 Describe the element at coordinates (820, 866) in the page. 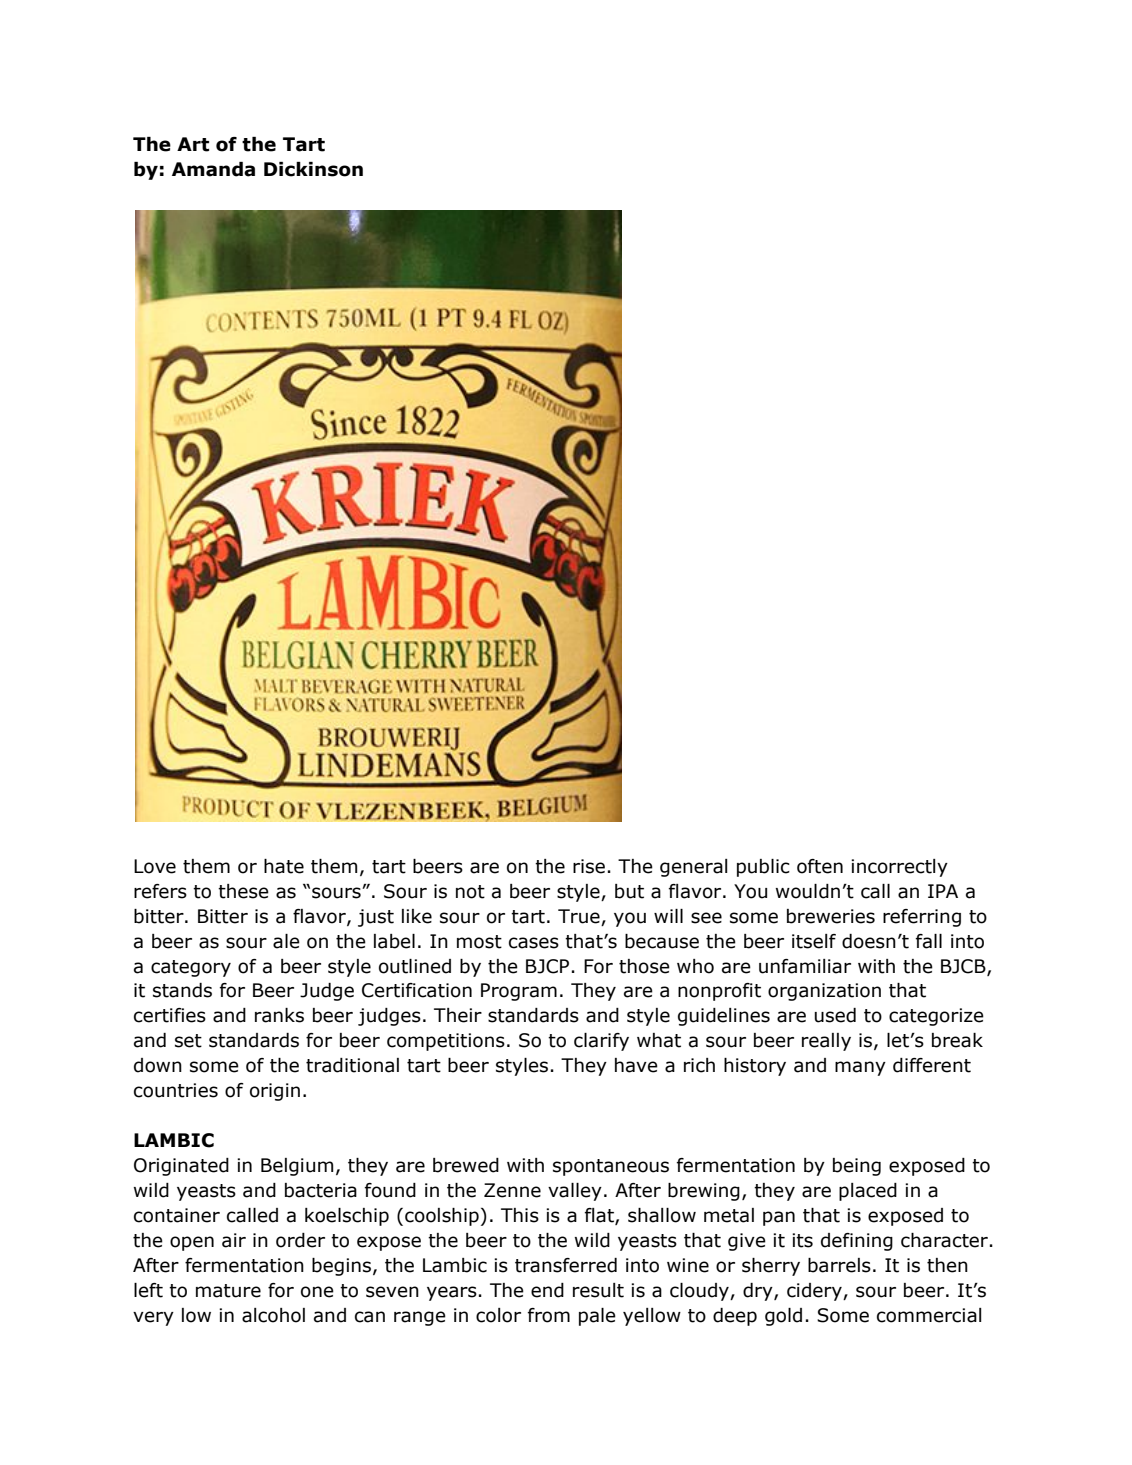

I see `often` at that location.
